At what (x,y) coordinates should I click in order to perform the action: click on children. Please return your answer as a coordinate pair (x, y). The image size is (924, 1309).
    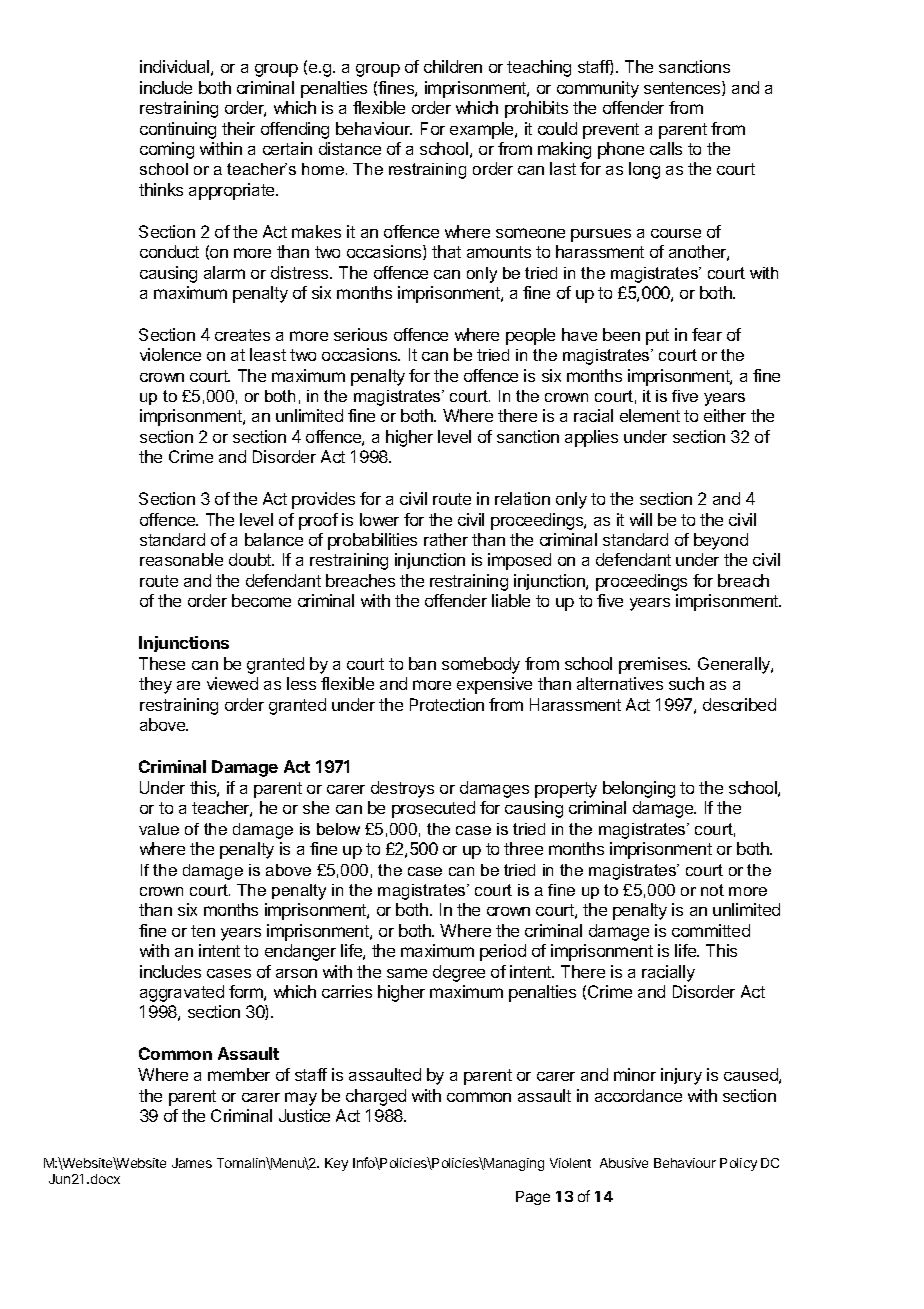
    Looking at the image, I should click on (453, 66).
